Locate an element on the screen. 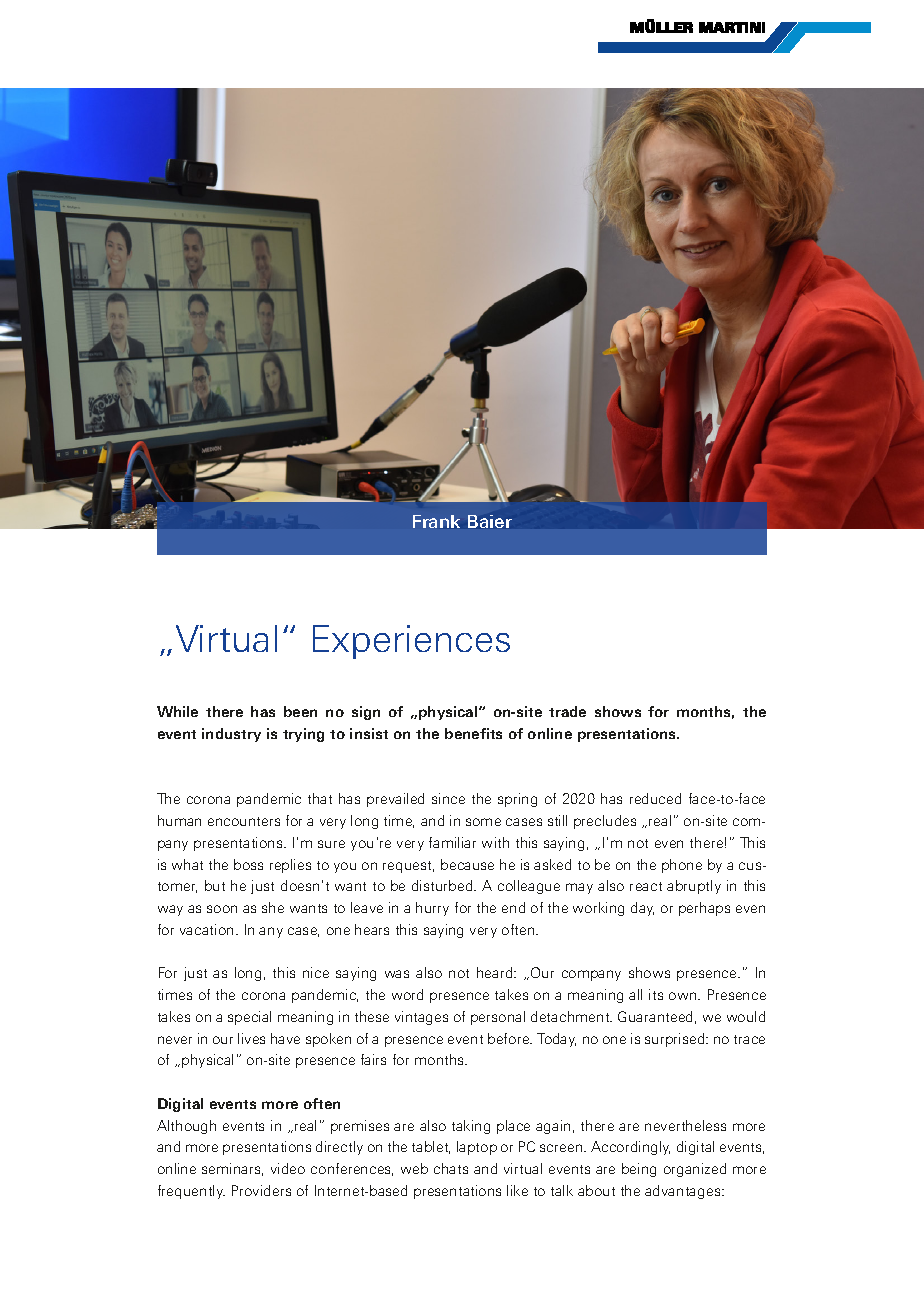 This screenshot has width=924, height=1308. own is located at coordinates (684, 996).
